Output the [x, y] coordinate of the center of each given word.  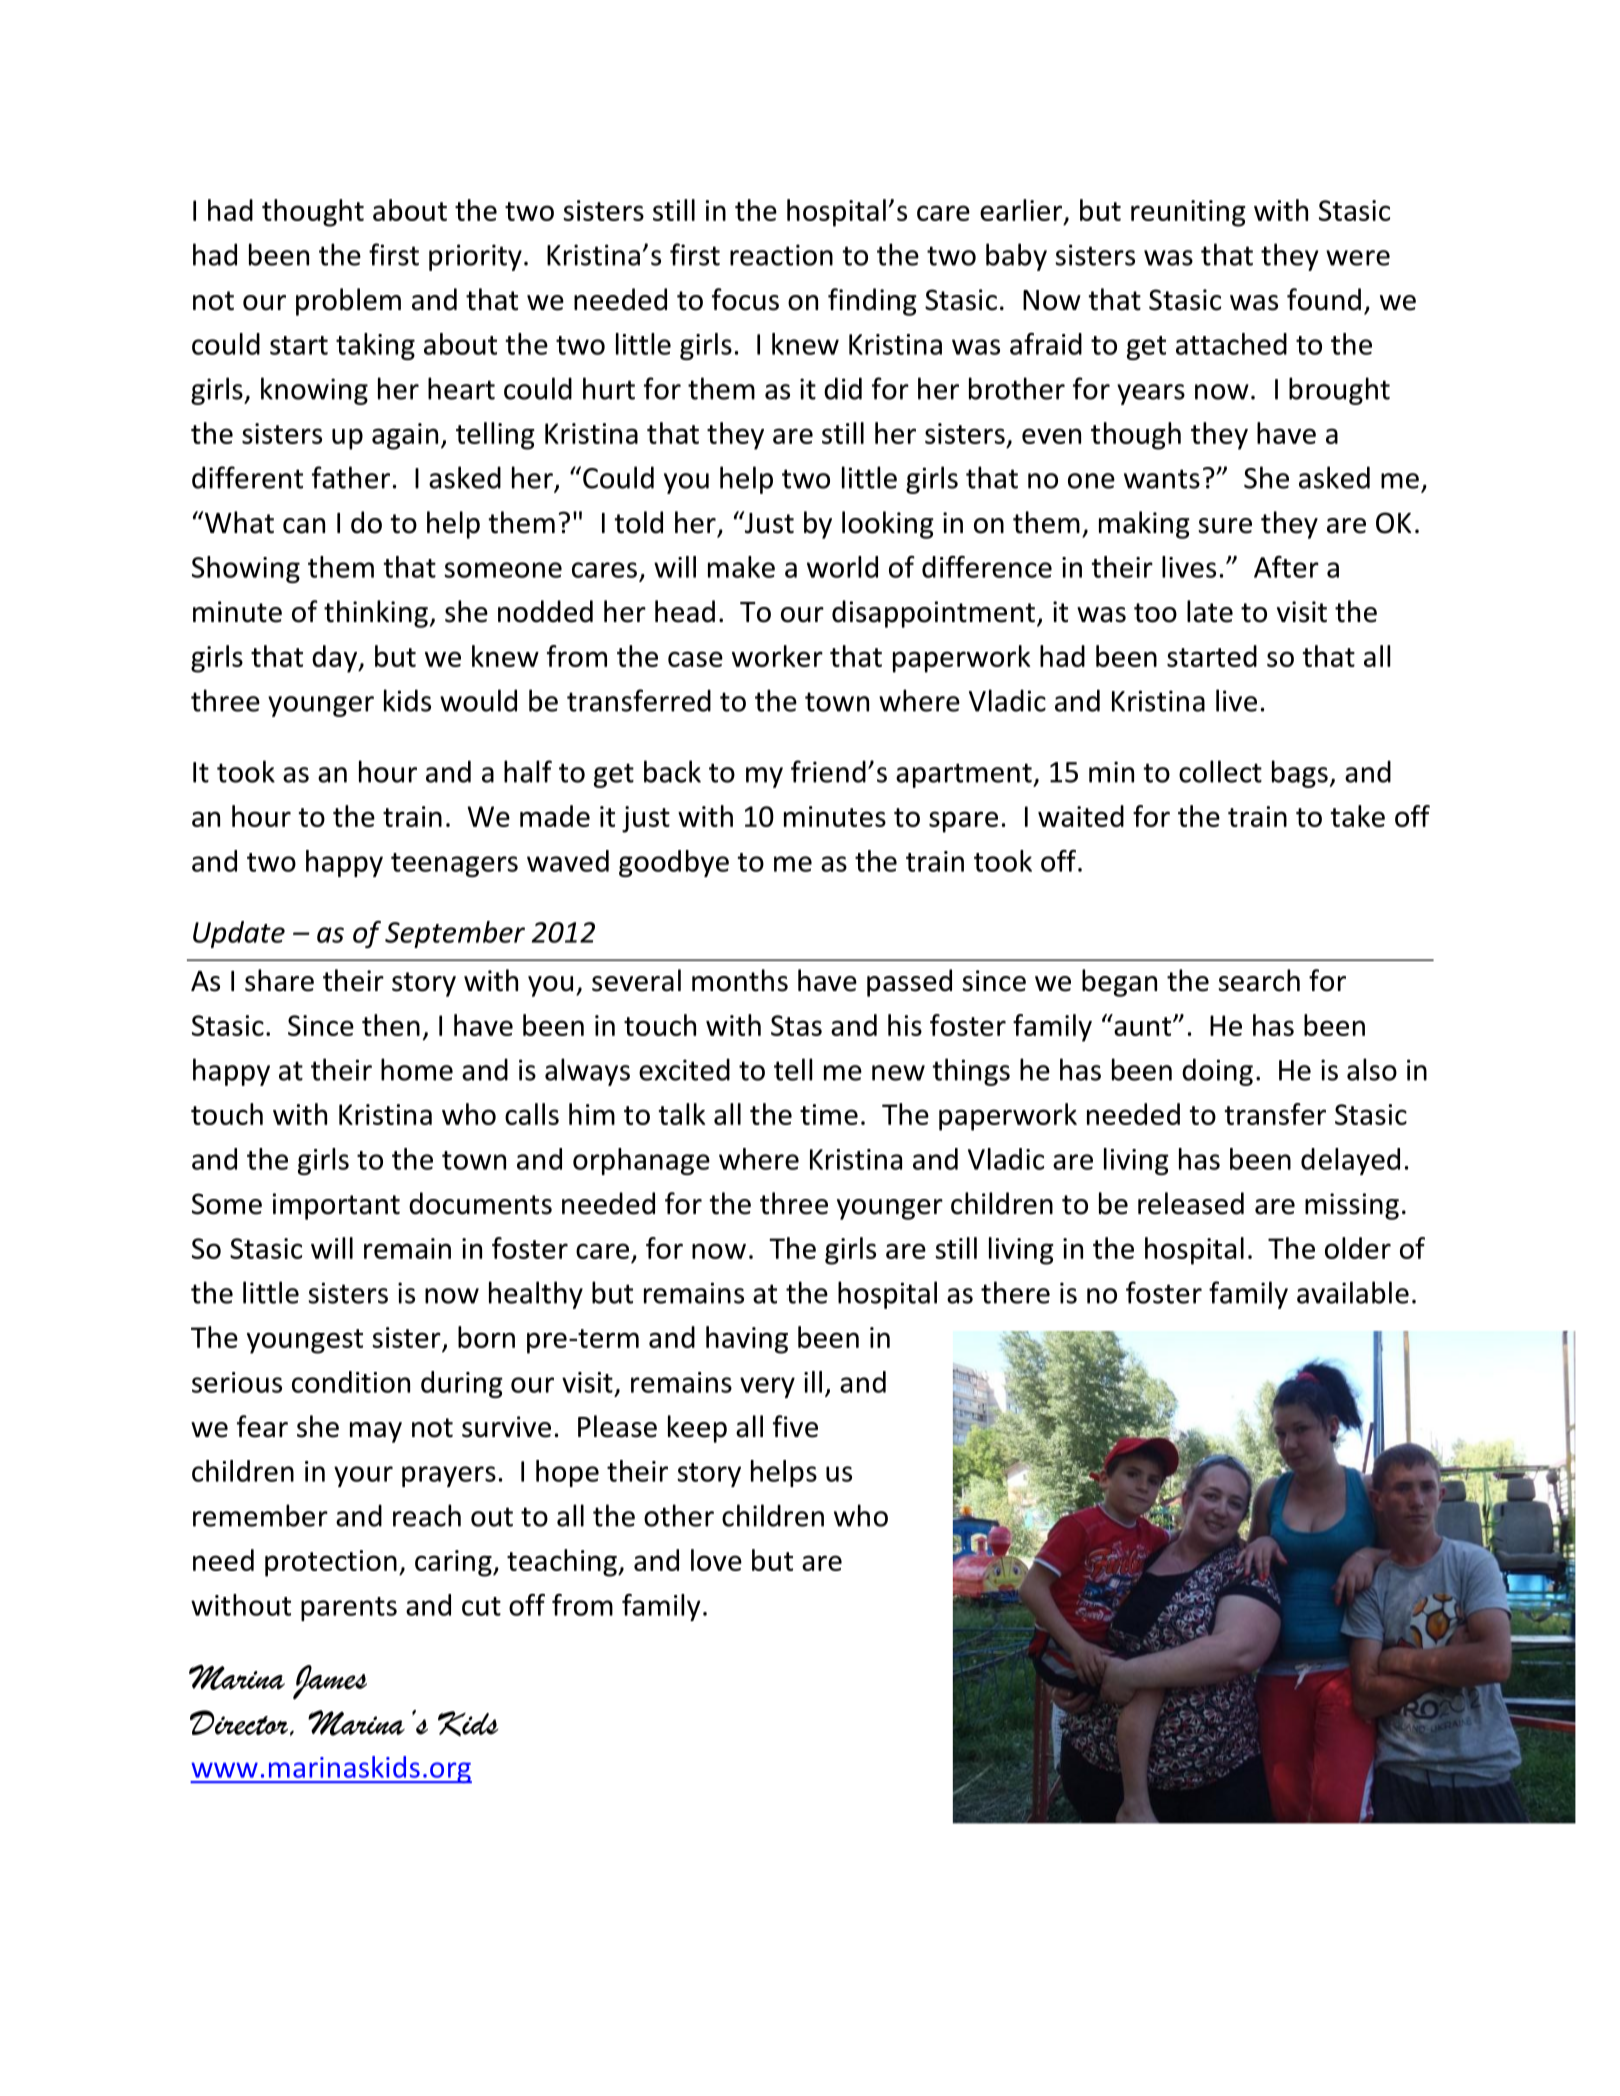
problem [348, 302]
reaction [781, 255]
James [330, 1682]
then [391, 1025]
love [716, 1560]
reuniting [1188, 213]
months [740, 980]
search [1259, 980]
